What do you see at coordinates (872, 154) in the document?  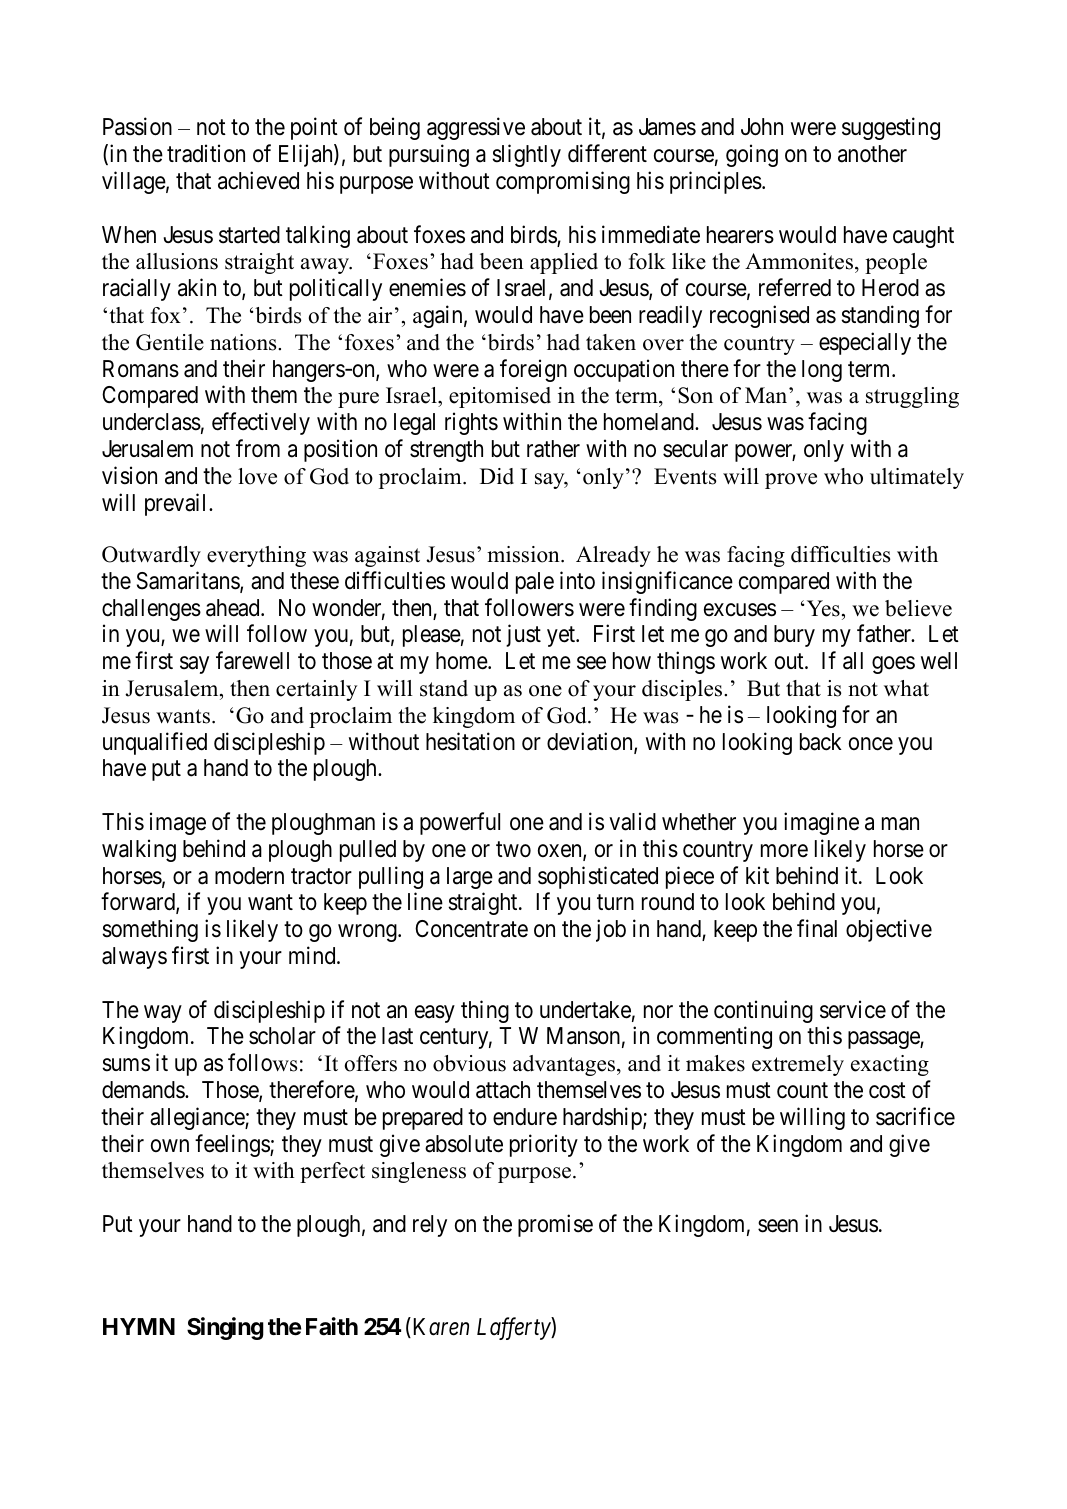 I see `another` at bounding box center [872, 154].
